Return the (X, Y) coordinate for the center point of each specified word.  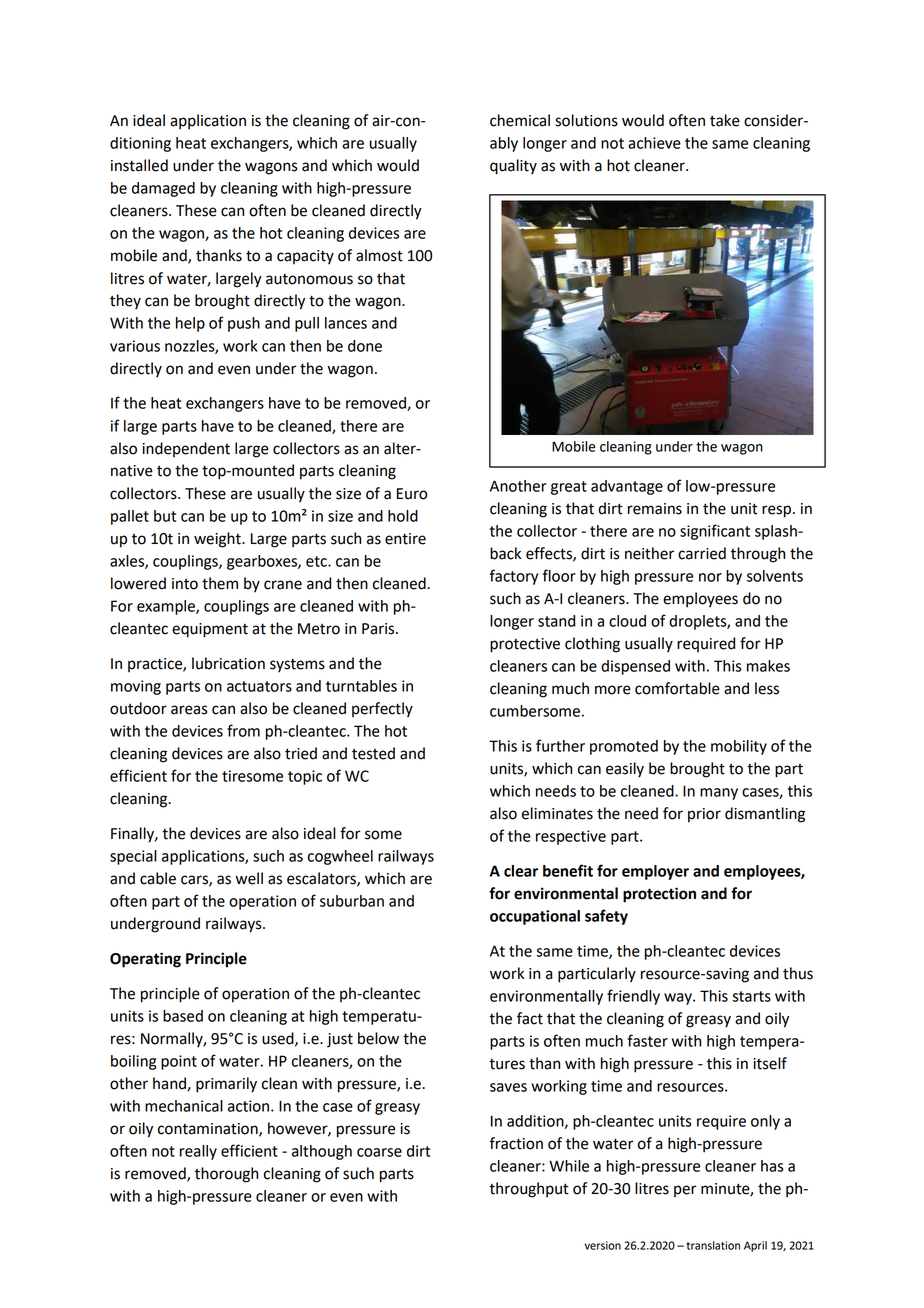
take (725, 120)
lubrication (228, 663)
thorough (226, 1175)
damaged (163, 189)
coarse (379, 1152)
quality (513, 167)
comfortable (677, 688)
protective (525, 645)
